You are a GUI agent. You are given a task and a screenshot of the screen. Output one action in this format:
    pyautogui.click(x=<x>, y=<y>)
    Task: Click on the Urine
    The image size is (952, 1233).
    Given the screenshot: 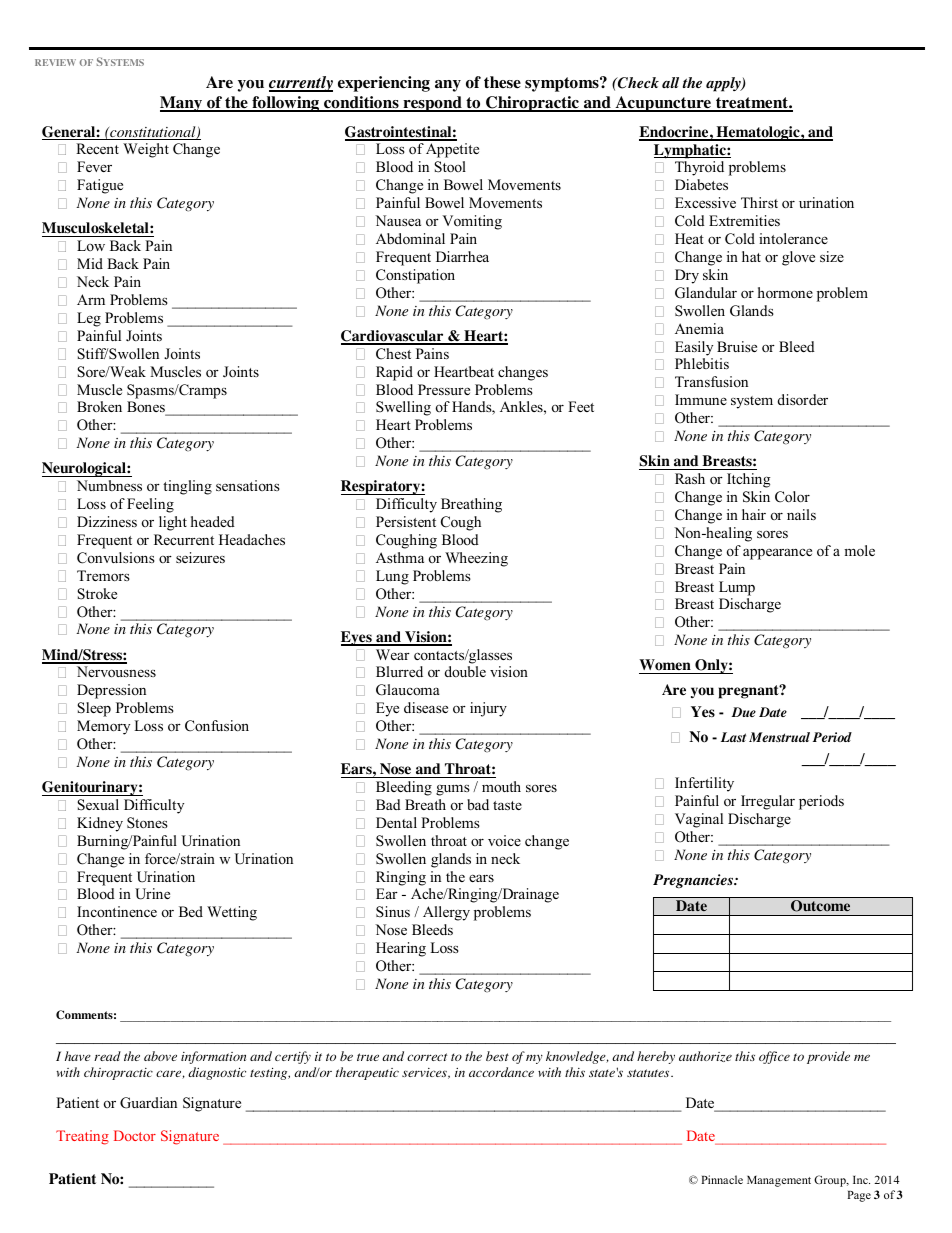 What is the action you would take?
    pyautogui.click(x=152, y=894)
